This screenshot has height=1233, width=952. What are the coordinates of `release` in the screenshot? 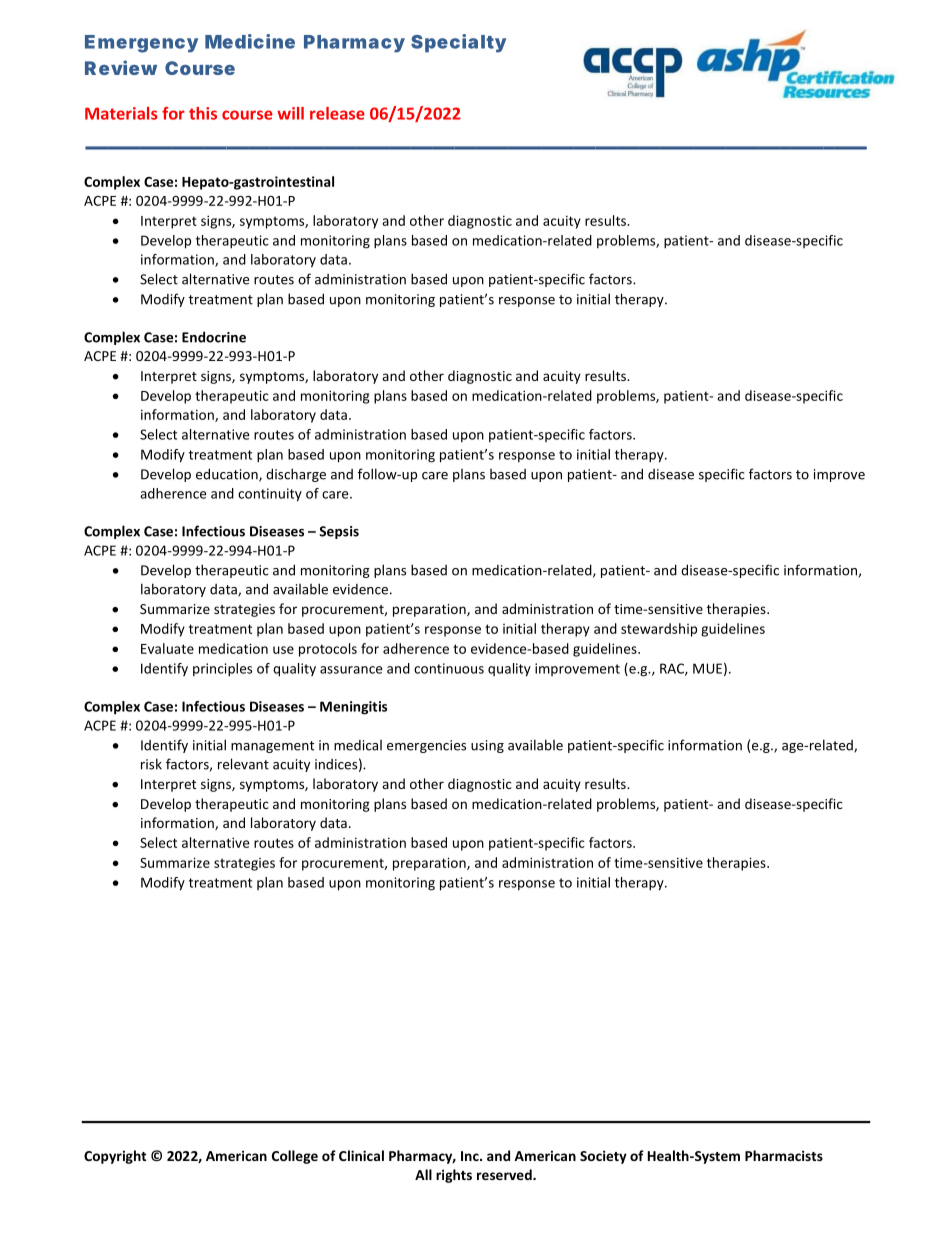 It's located at (337, 113).
